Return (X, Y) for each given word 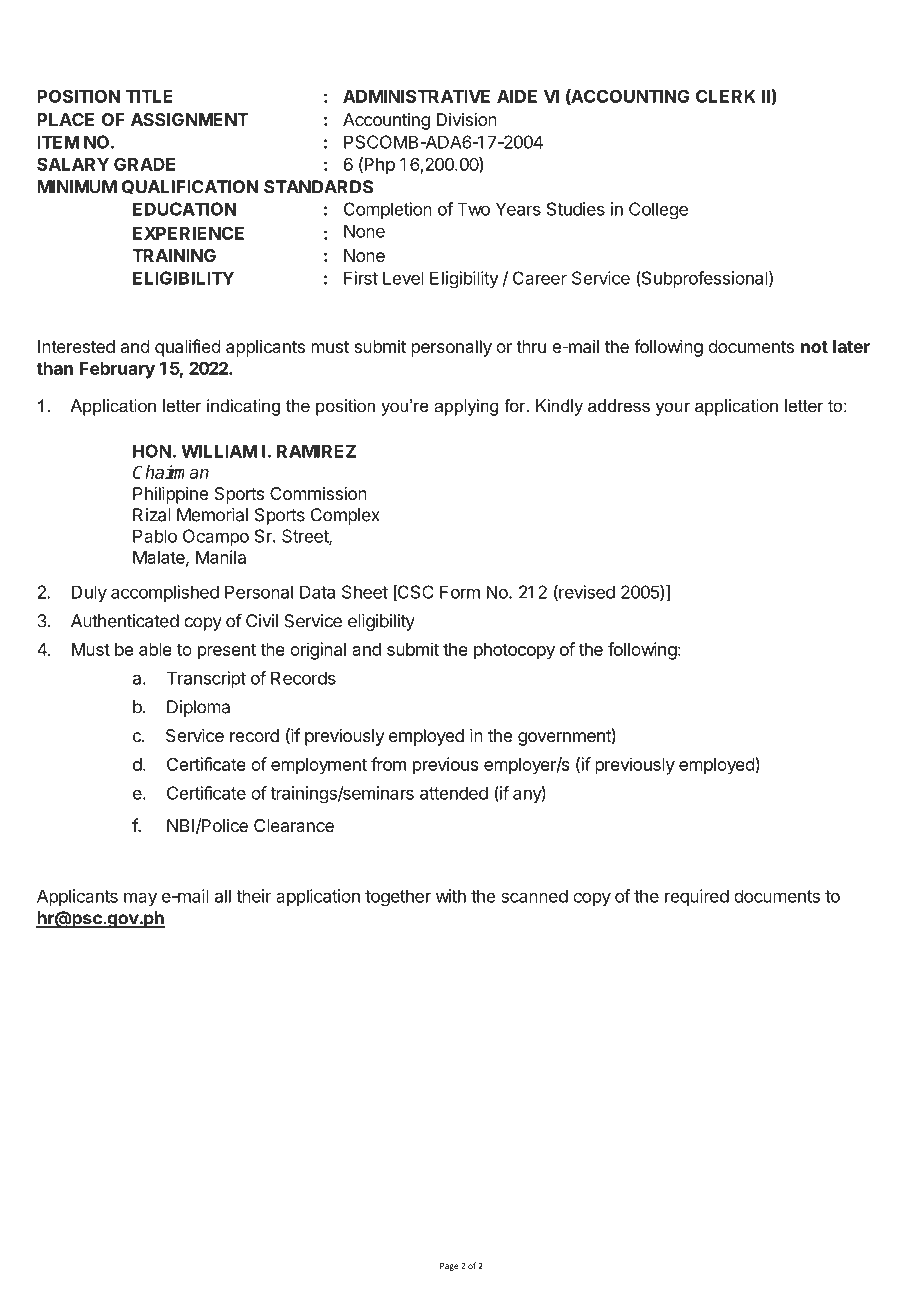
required (697, 897)
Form (460, 592)
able (155, 649)
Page (449, 1267)
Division (467, 119)
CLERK (726, 96)
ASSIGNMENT (189, 119)
